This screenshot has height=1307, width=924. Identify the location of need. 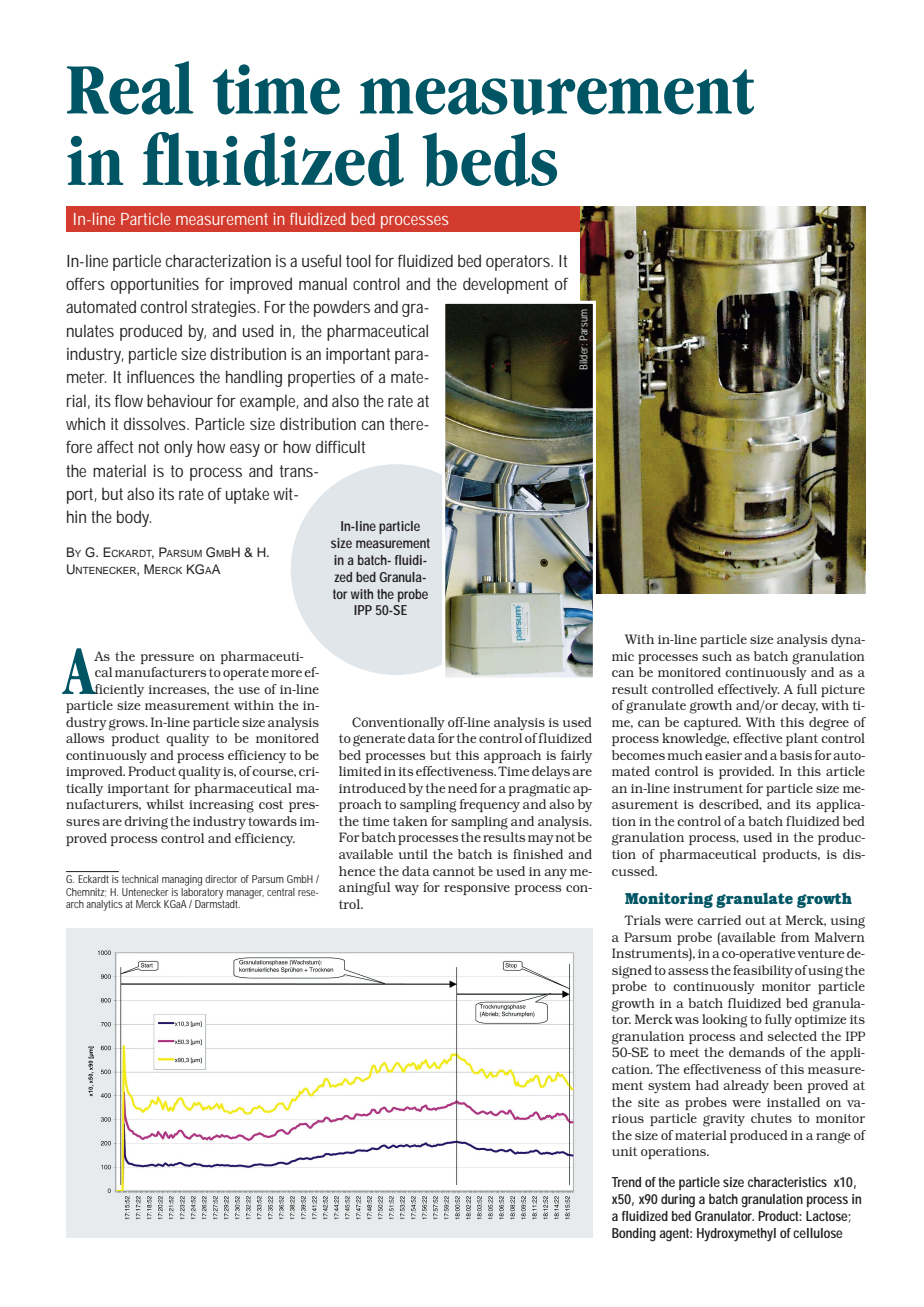
(462, 788).
